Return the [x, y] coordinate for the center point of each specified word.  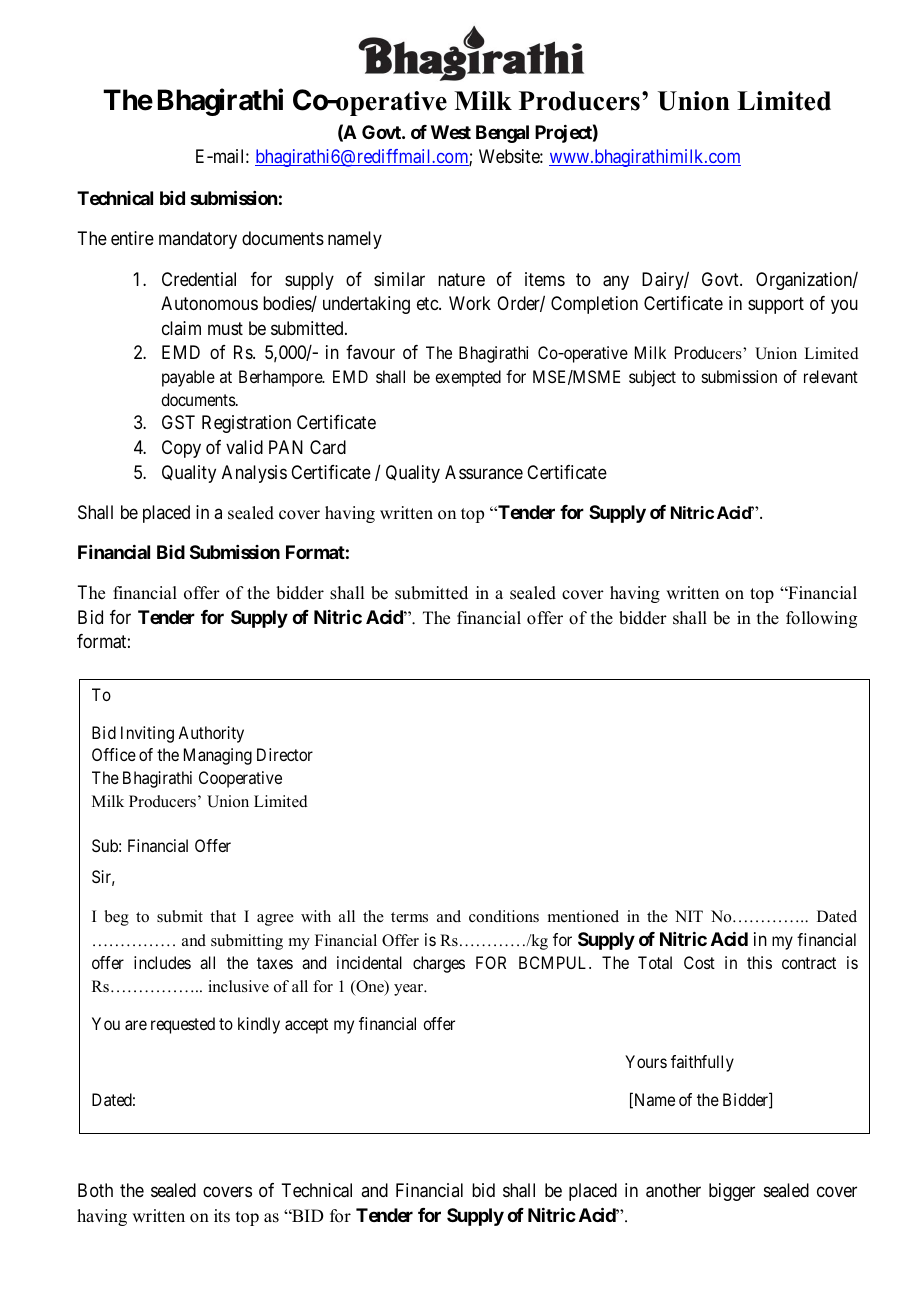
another [673, 1190]
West [451, 132]
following [821, 619]
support [776, 305]
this [759, 962]
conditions [504, 916]
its [222, 1216]
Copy [181, 449]
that [223, 916]
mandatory [198, 240]
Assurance [484, 472]
